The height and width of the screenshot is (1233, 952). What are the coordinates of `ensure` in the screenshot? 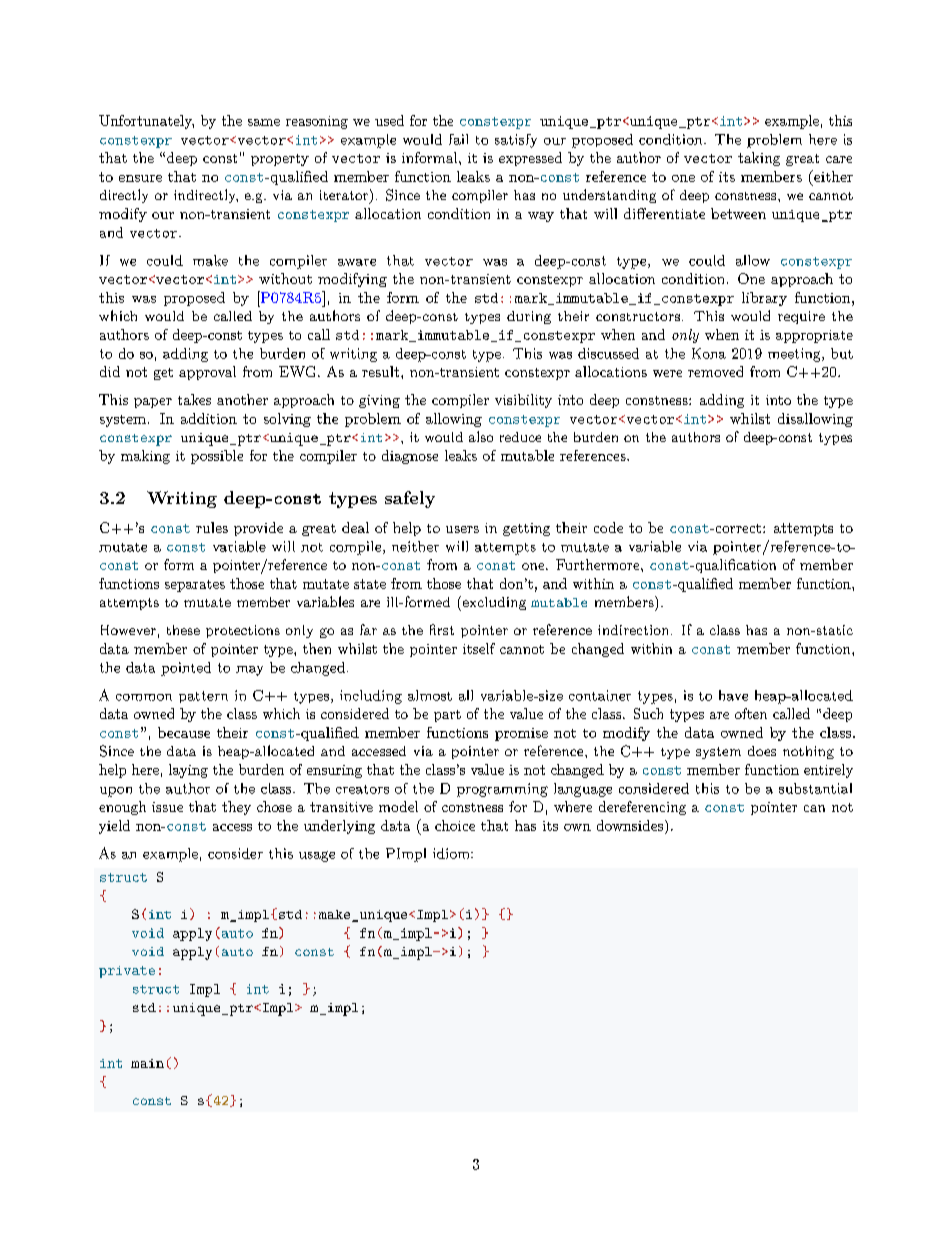 It's located at (140, 178).
